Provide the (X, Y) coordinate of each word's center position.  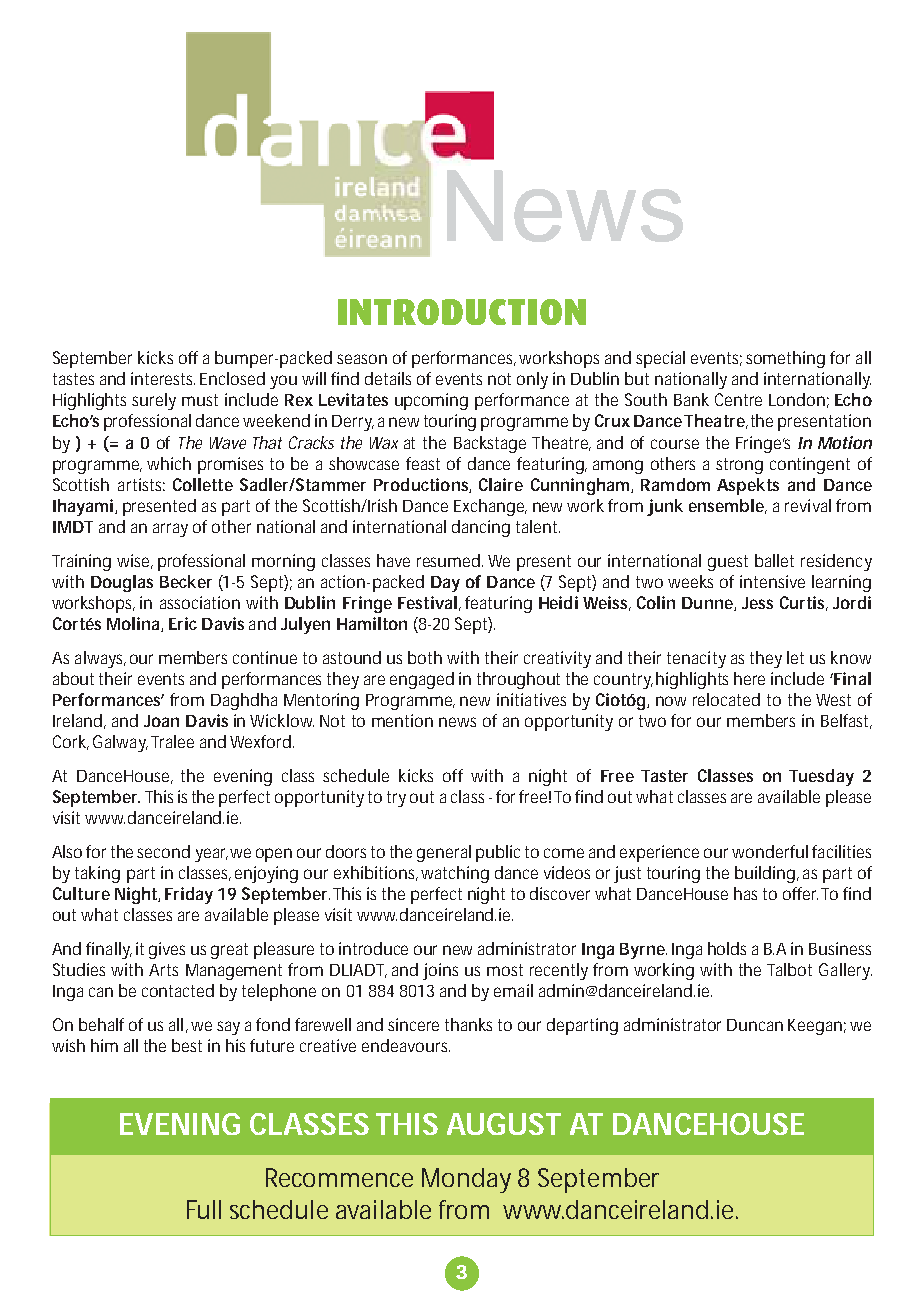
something (785, 359)
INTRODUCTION (462, 312)
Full (204, 1209)
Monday (466, 1180)
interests (163, 378)
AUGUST (504, 1124)
